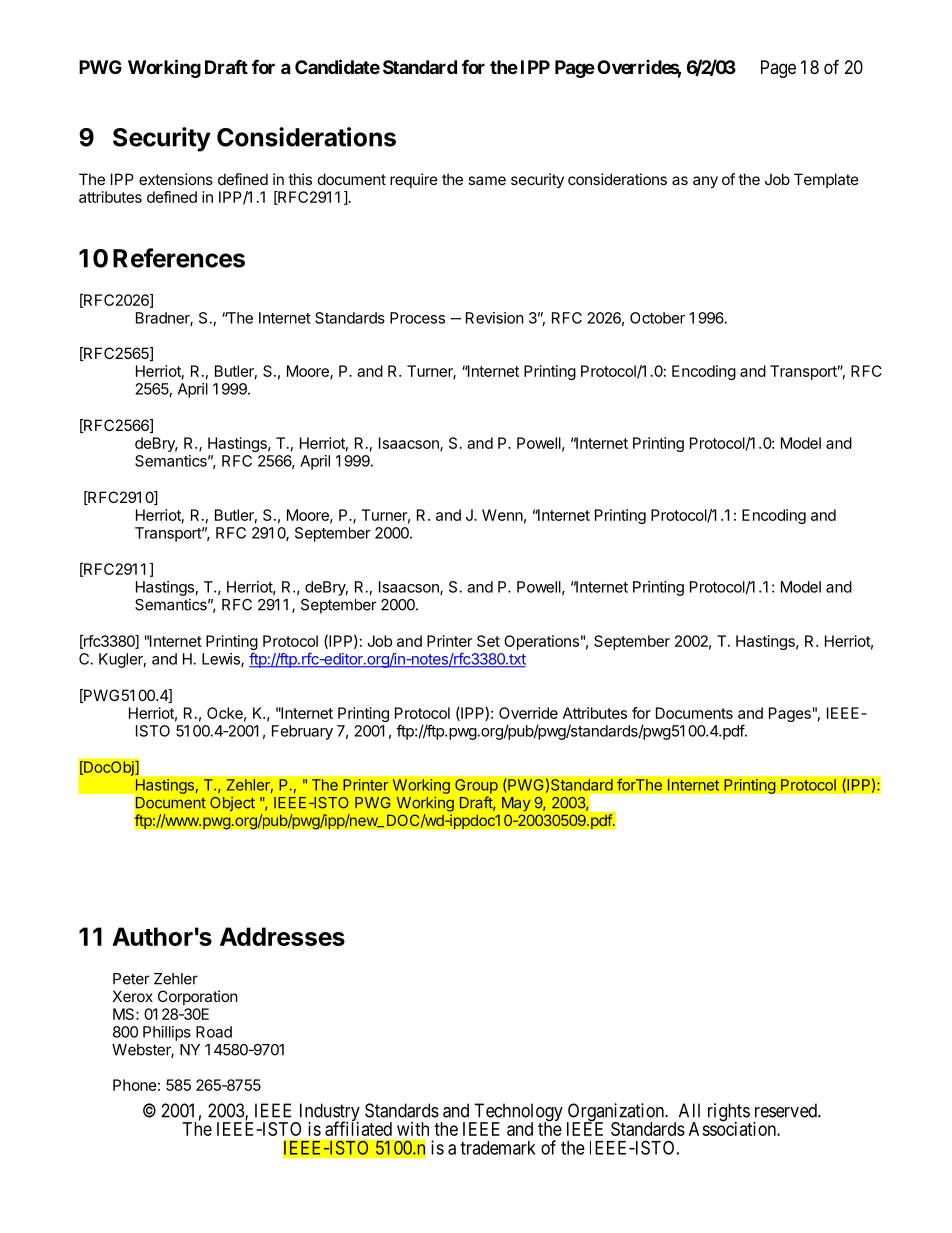  What do you see at coordinates (657, 318) in the screenshot?
I see `October` at bounding box center [657, 318].
